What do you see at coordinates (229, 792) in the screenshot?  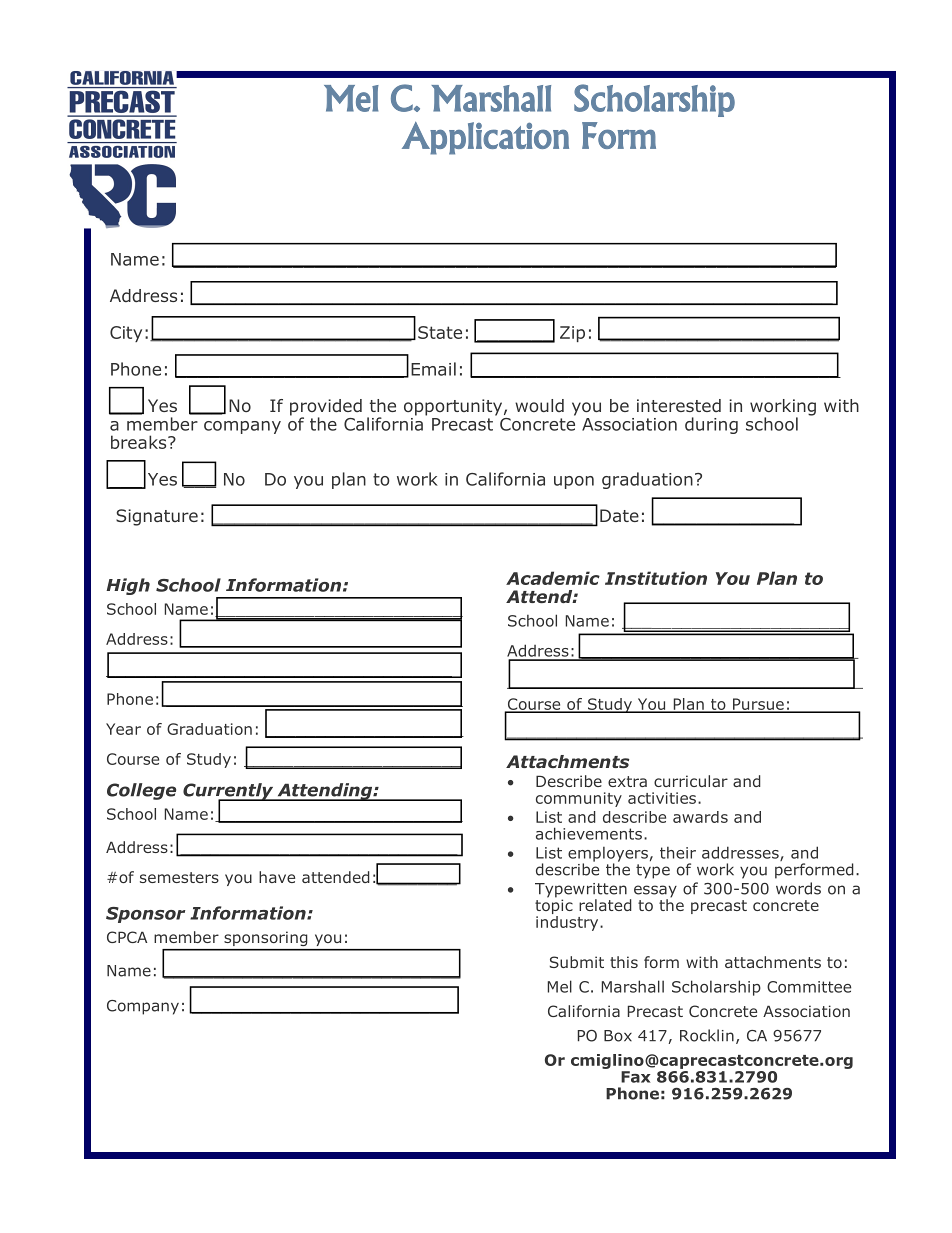 I see `Currently` at bounding box center [229, 792].
